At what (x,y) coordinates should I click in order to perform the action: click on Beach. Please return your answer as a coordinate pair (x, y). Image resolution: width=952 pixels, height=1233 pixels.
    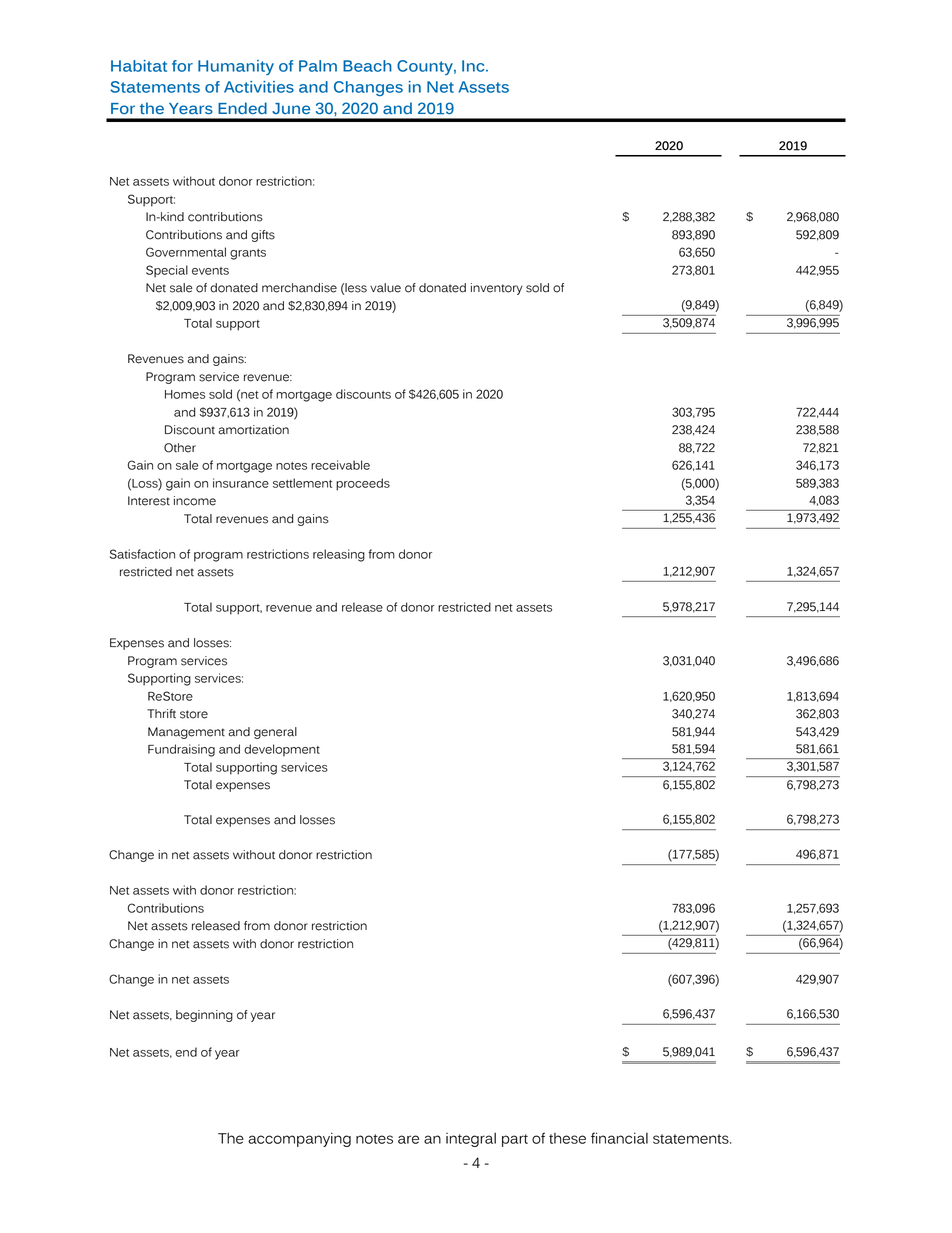
    Looking at the image, I should click on (367, 66).
